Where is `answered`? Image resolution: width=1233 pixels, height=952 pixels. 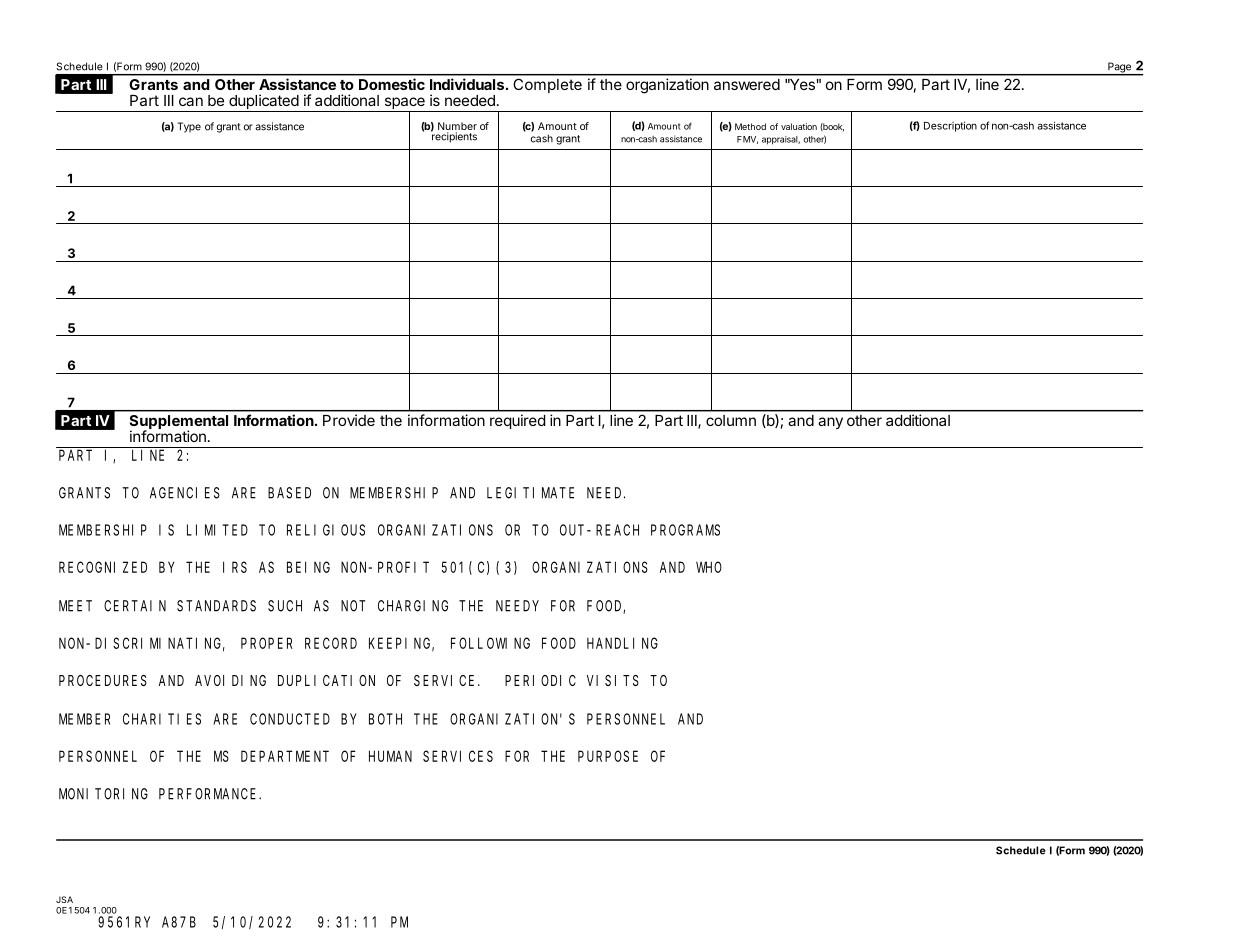
answered is located at coordinates (747, 84).
